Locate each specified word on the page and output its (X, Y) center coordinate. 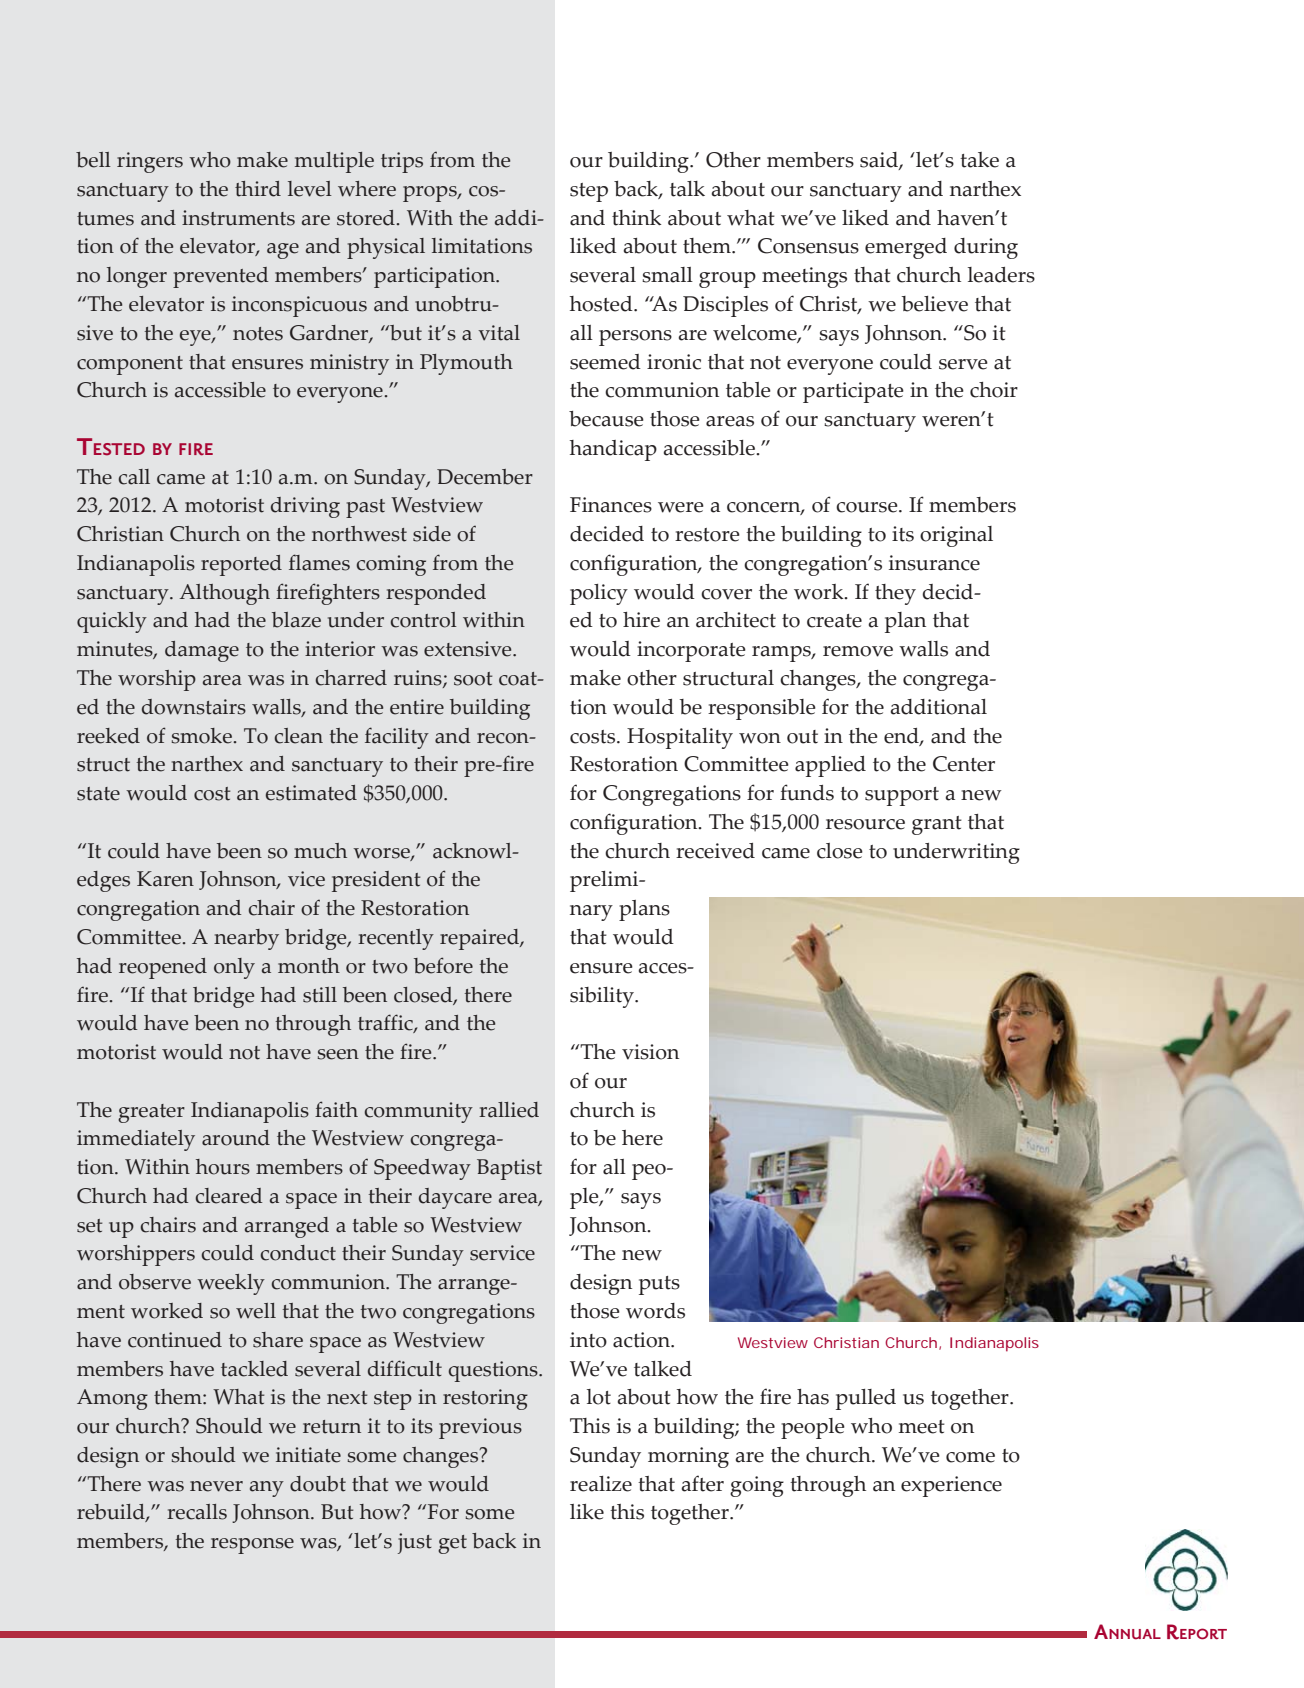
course (868, 507)
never (216, 1486)
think (636, 218)
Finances (611, 505)
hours (223, 1167)
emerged (906, 248)
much (320, 851)
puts (659, 1285)
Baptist (509, 1169)
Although (224, 594)
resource (865, 824)
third (258, 189)
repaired (480, 939)
